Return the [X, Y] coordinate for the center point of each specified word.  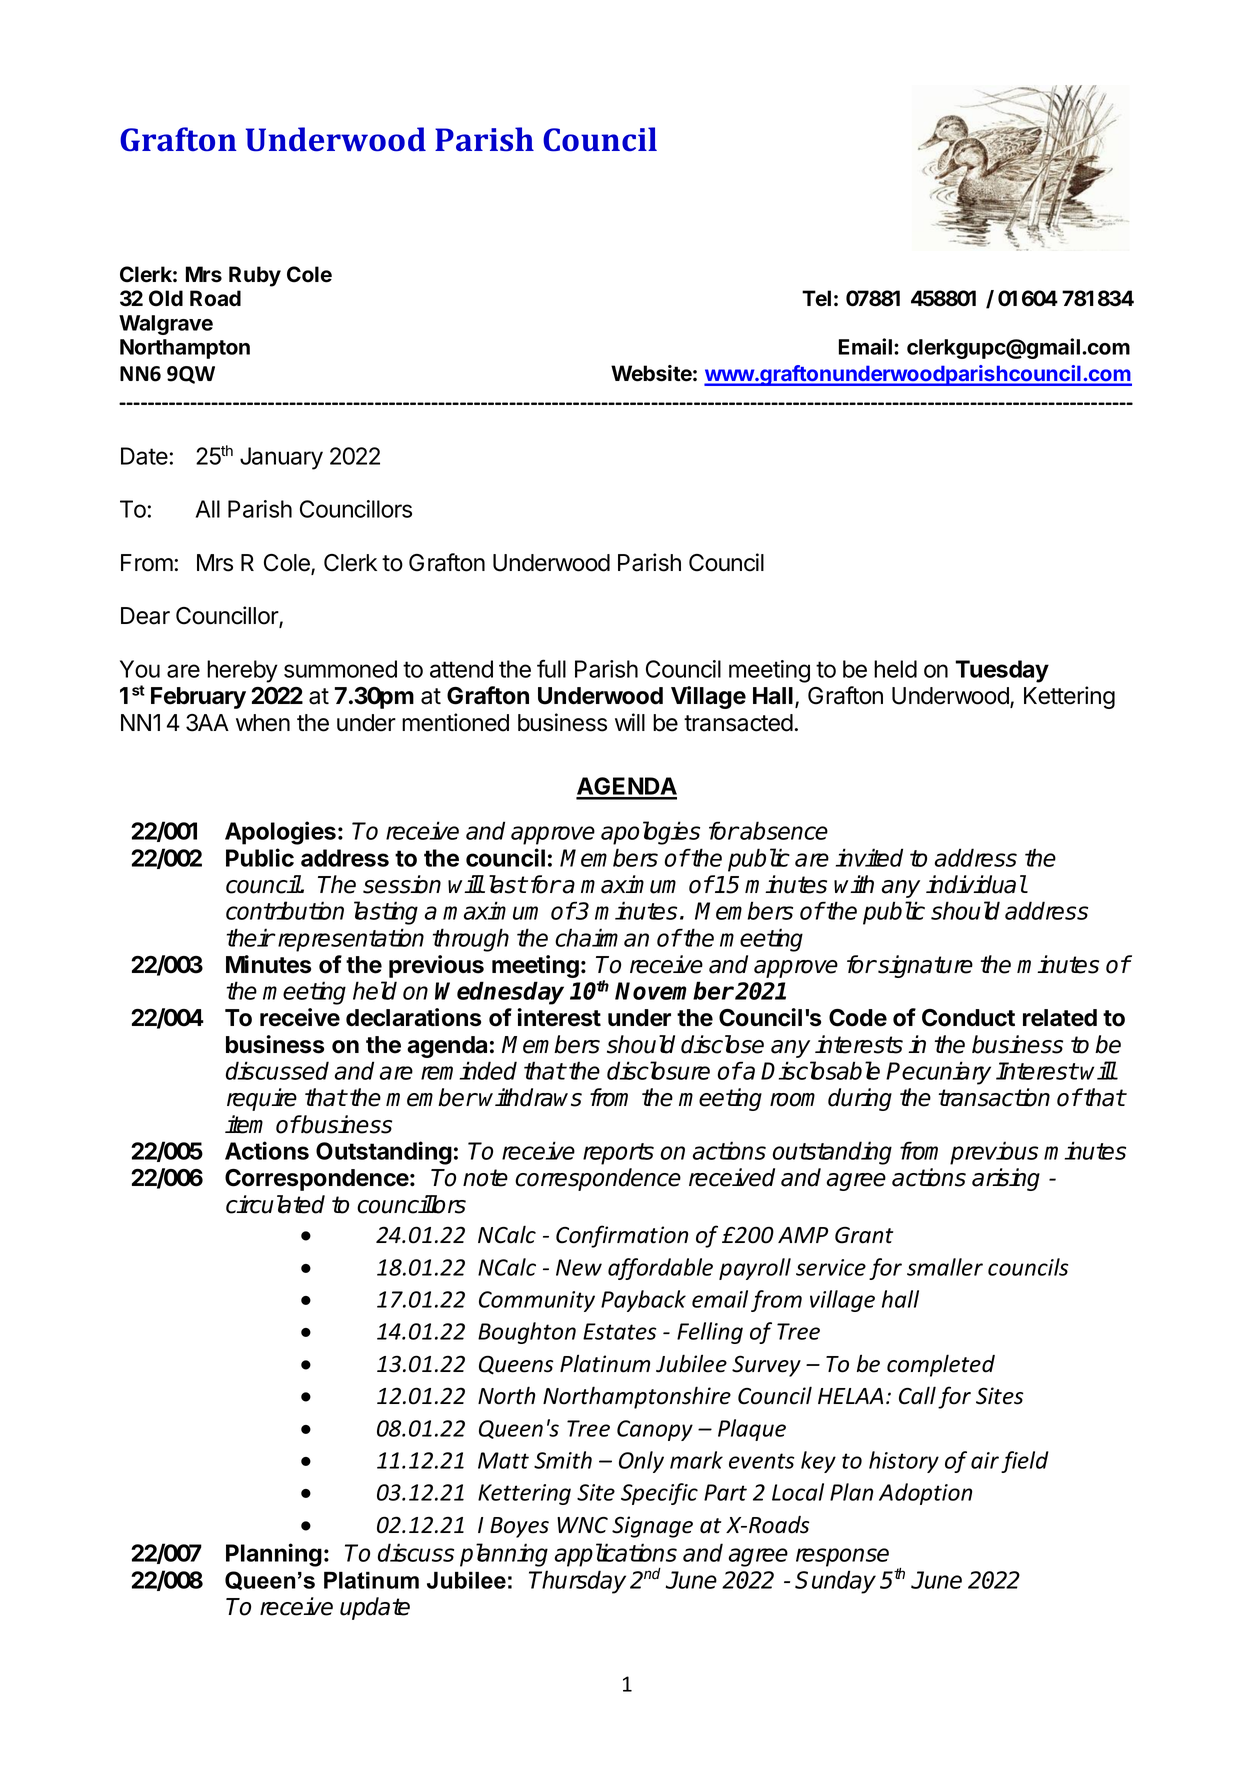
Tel [816, 298]
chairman [602, 937]
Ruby [255, 276]
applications [615, 1556]
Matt [503, 1460]
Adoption [925, 1494]
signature [924, 966]
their [251, 937]
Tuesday [1002, 671]
